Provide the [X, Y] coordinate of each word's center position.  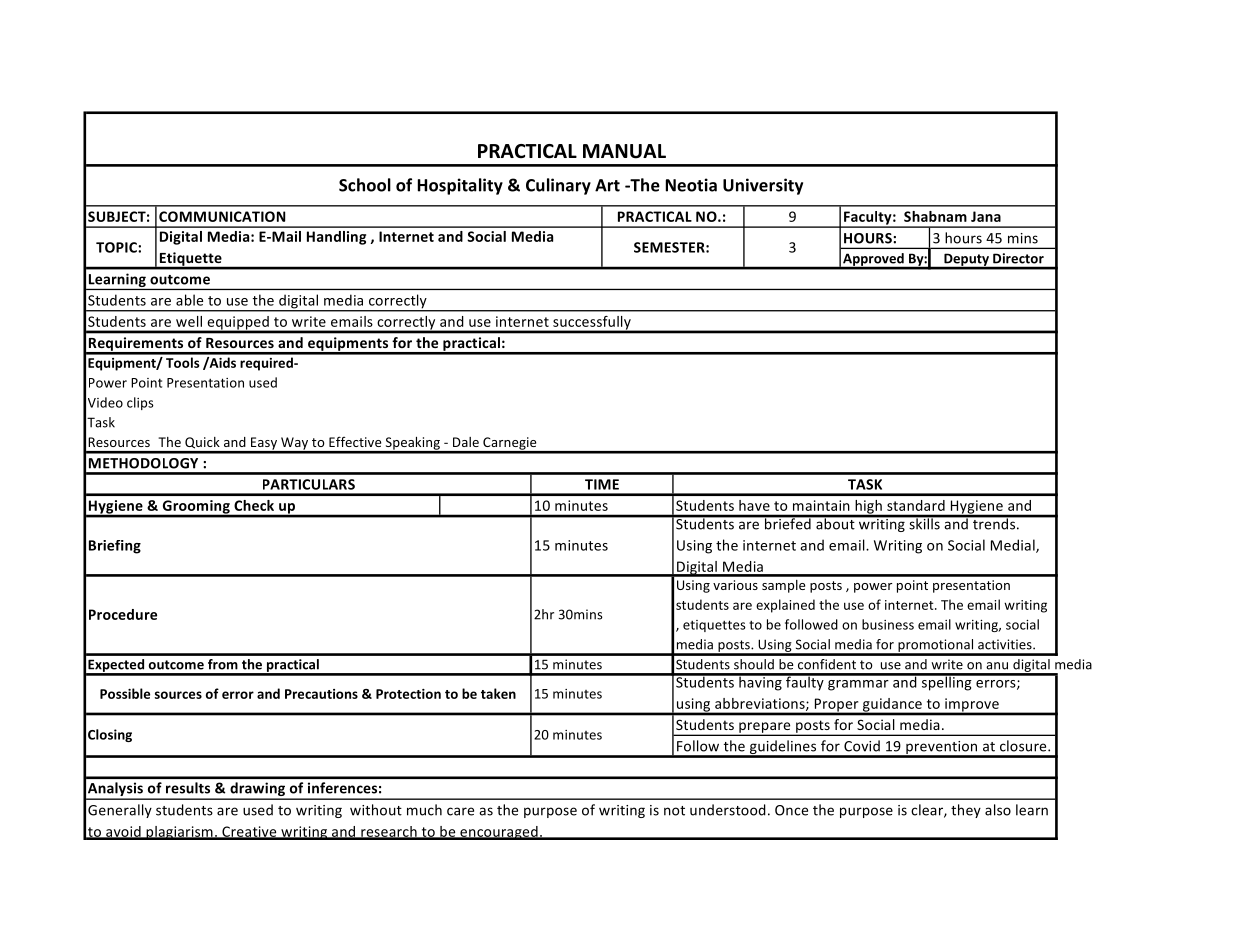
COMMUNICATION [222, 216]
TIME [602, 484]
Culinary [558, 186]
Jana [986, 216]
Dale [466, 442]
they [966, 811]
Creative [249, 832]
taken [498, 693]
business [888, 624]
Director [1018, 258]
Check [254, 505]
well [189, 321]
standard [916, 505]
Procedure [123, 614]
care [460, 811]
